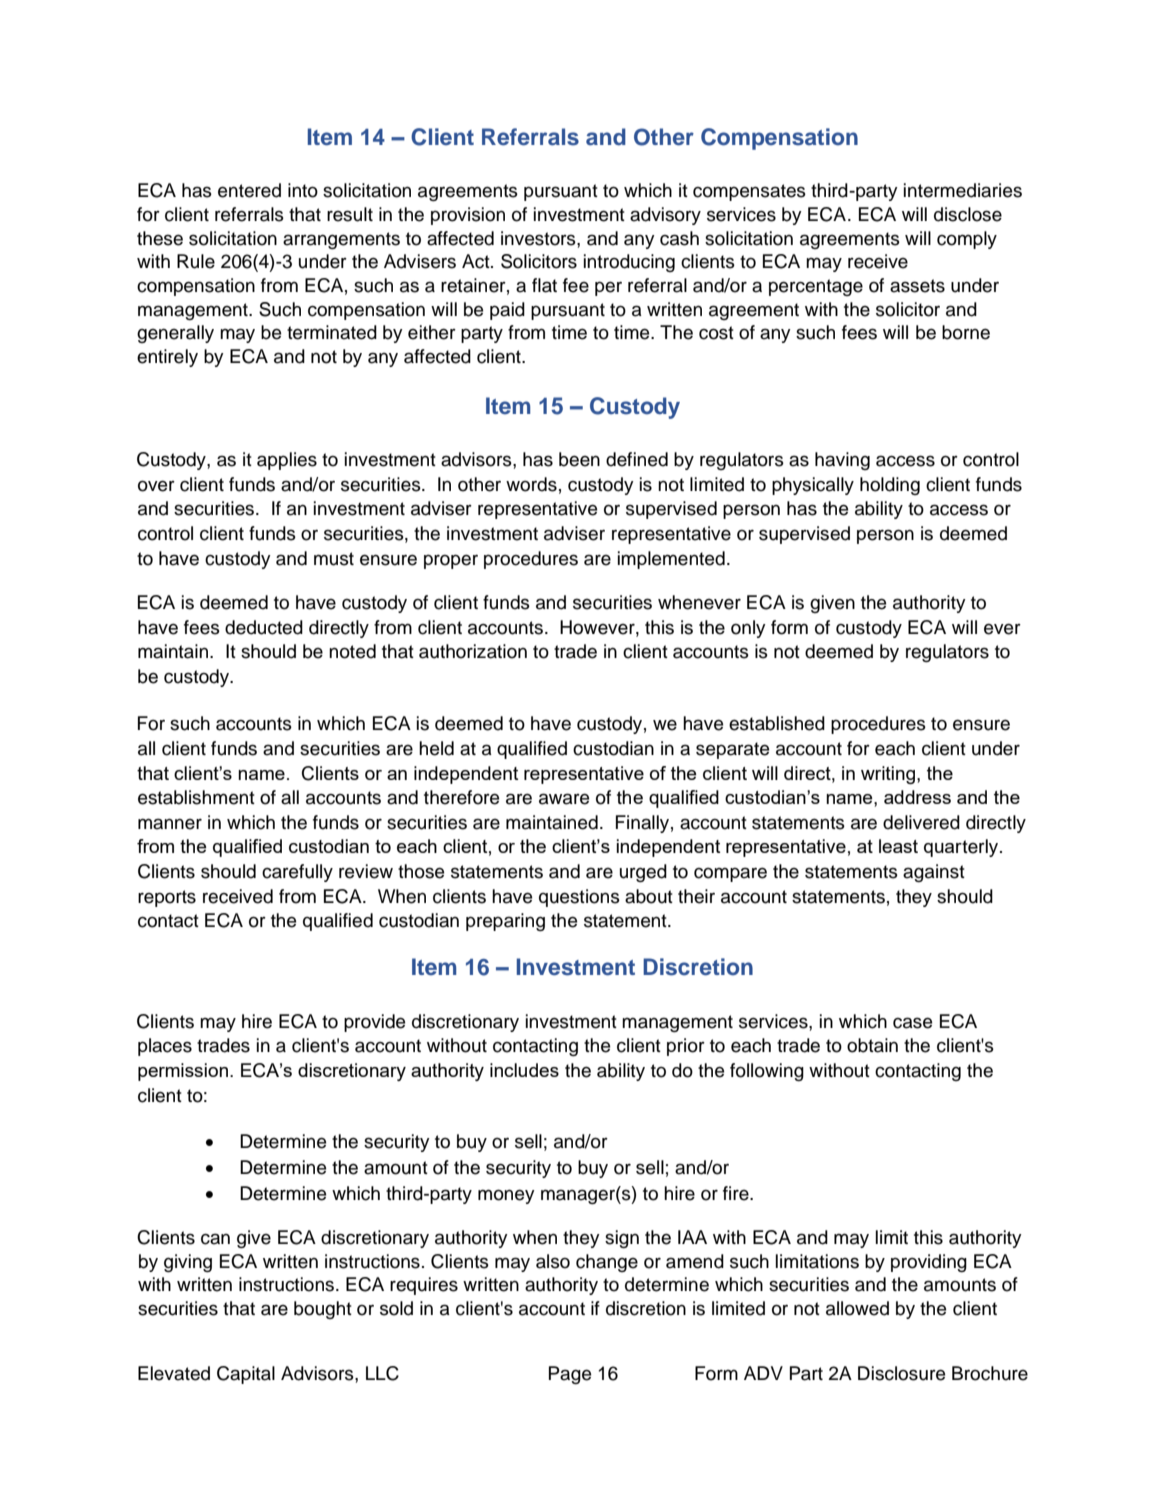 This screenshot has height=1509, width=1166. What do you see at coordinates (167, 898) in the screenshot?
I see `reports` at bounding box center [167, 898].
